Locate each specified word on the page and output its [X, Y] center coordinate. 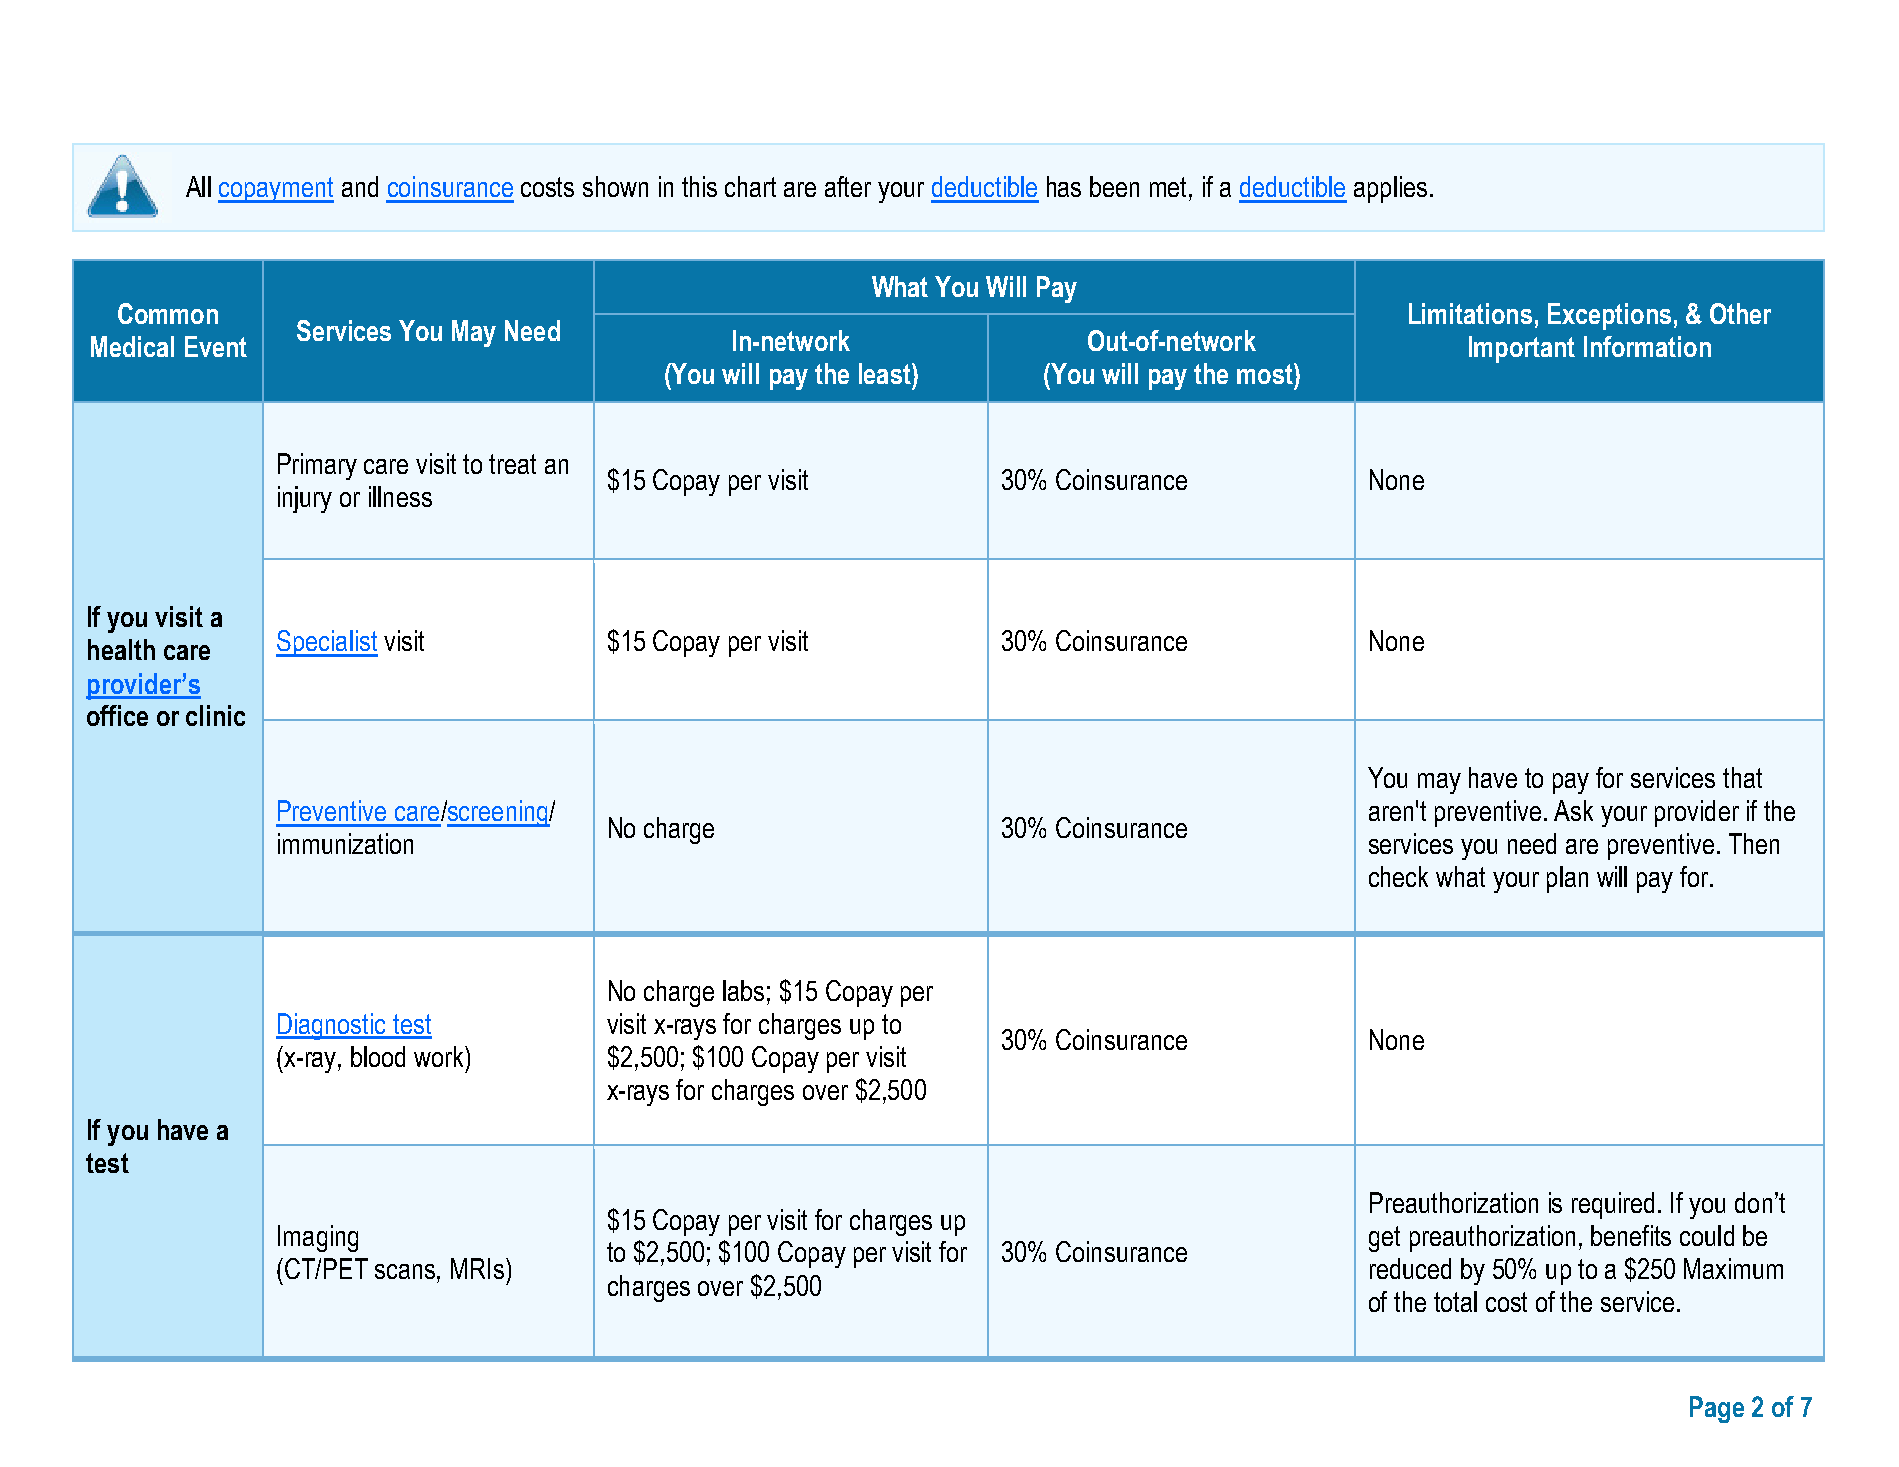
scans [406, 1271]
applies [1390, 189]
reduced [1410, 1268]
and [360, 186]
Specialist [327, 643]
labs [743, 990]
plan [1567, 879]
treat [512, 464]
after [848, 186]
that [1742, 777]
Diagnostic [332, 1026]
